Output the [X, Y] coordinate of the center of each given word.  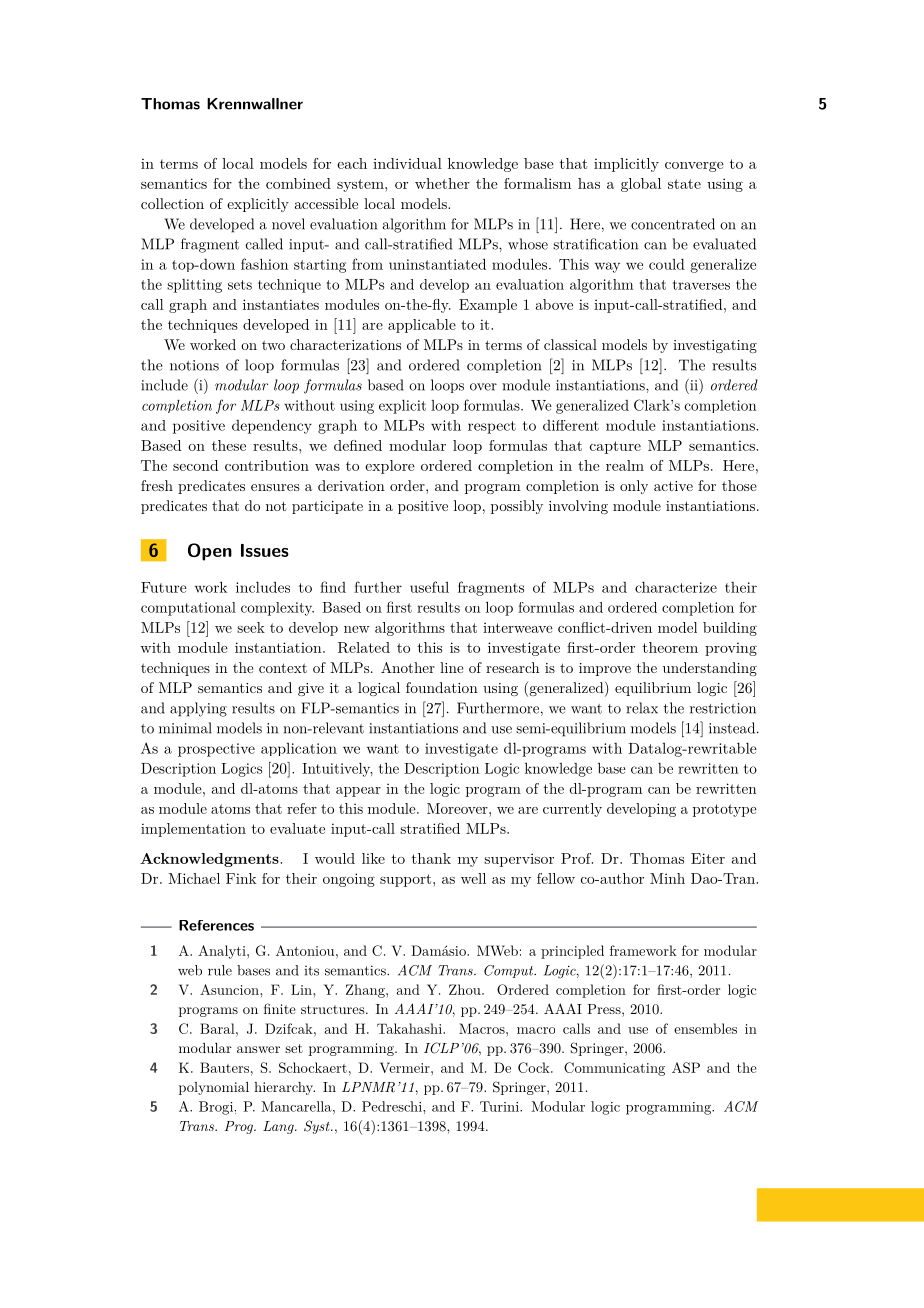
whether [442, 183]
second [195, 465]
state [684, 184]
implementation [193, 830]
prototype [725, 810]
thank [431, 858]
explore [390, 467]
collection [172, 203]
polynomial [214, 1088]
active [673, 486]
